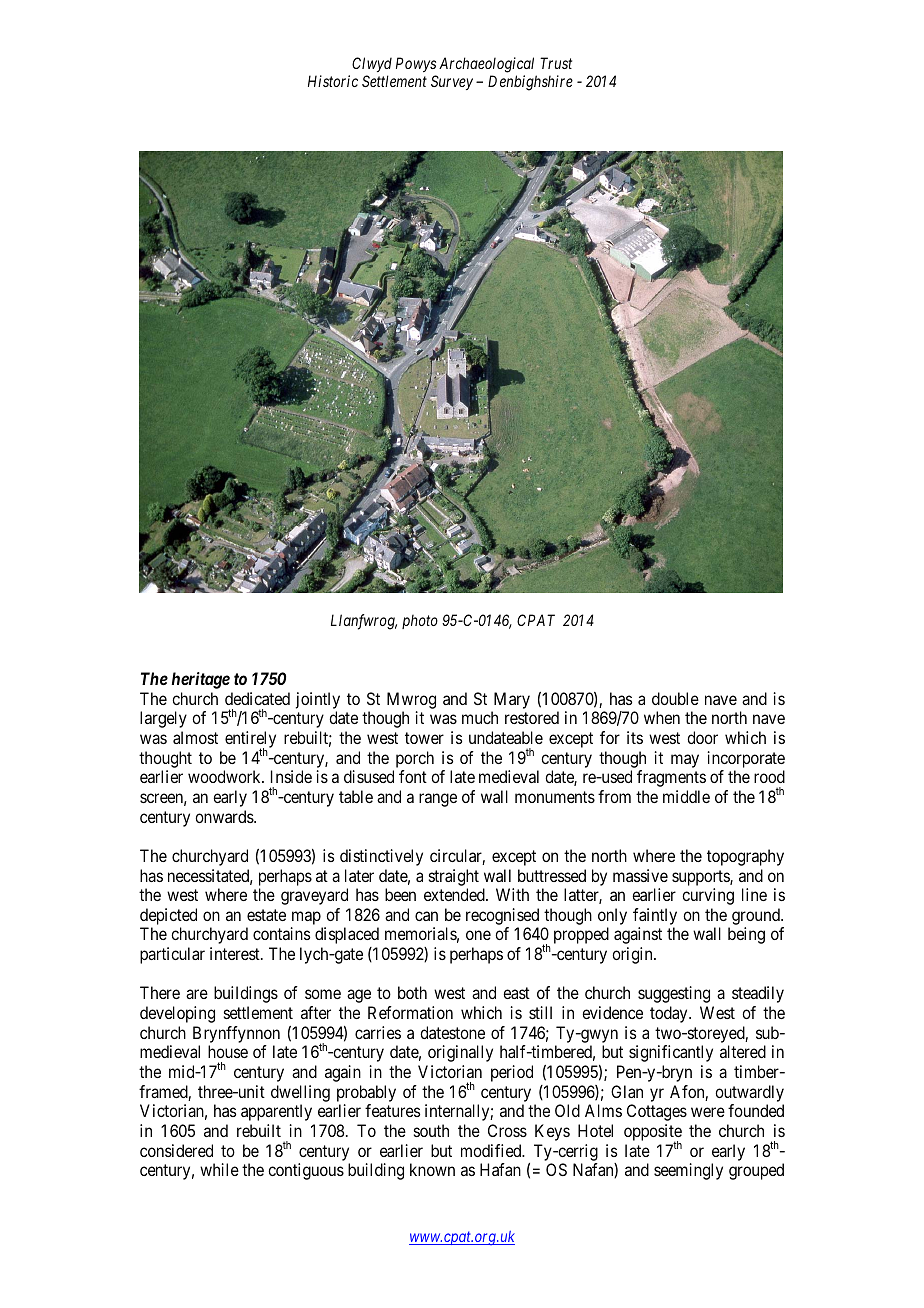 This document has height=1308, width=924. What do you see at coordinates (452, 82) in the document?
I see `Survey` at bounding box center [452, 82].
